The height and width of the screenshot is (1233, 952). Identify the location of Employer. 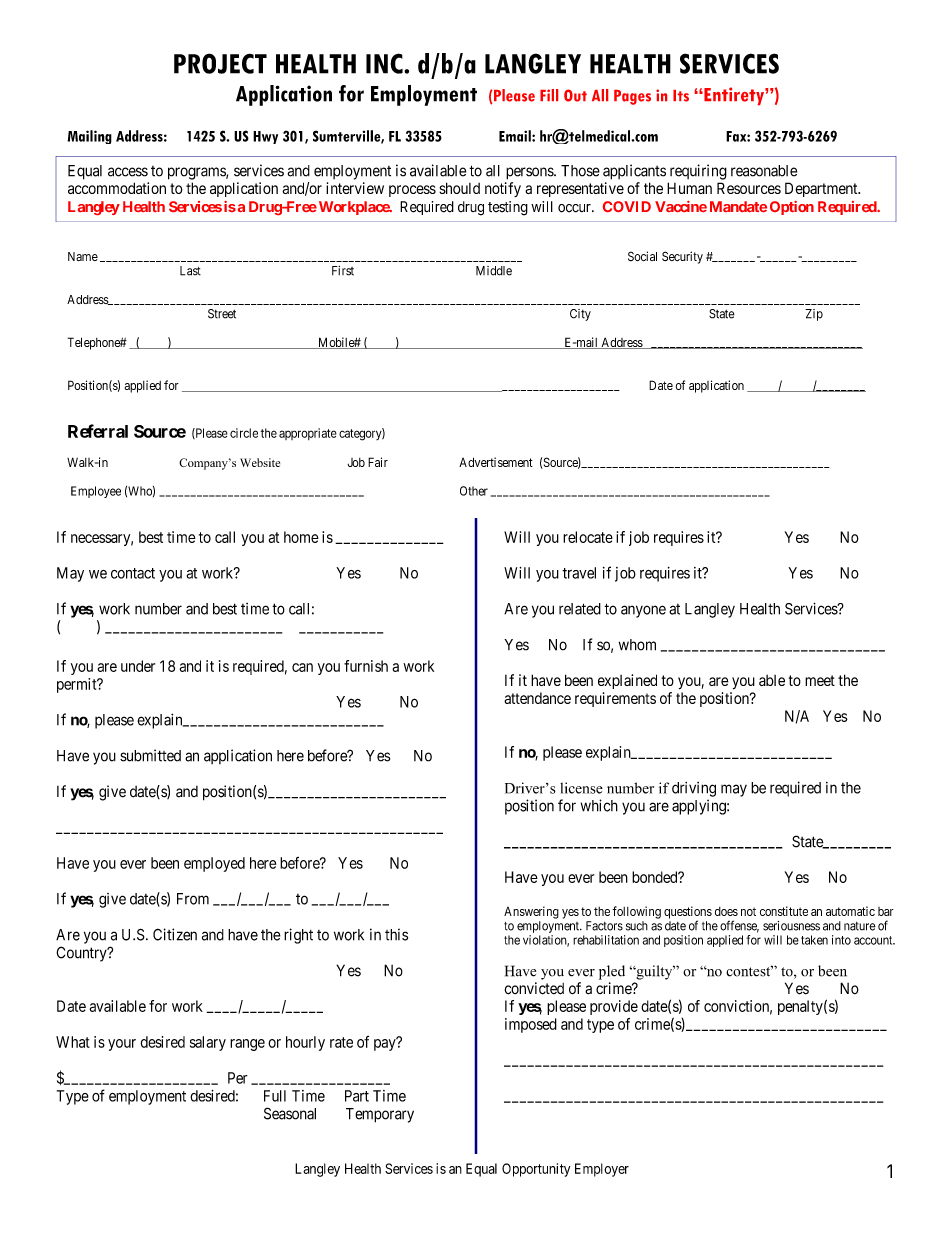
(602, 1170).
